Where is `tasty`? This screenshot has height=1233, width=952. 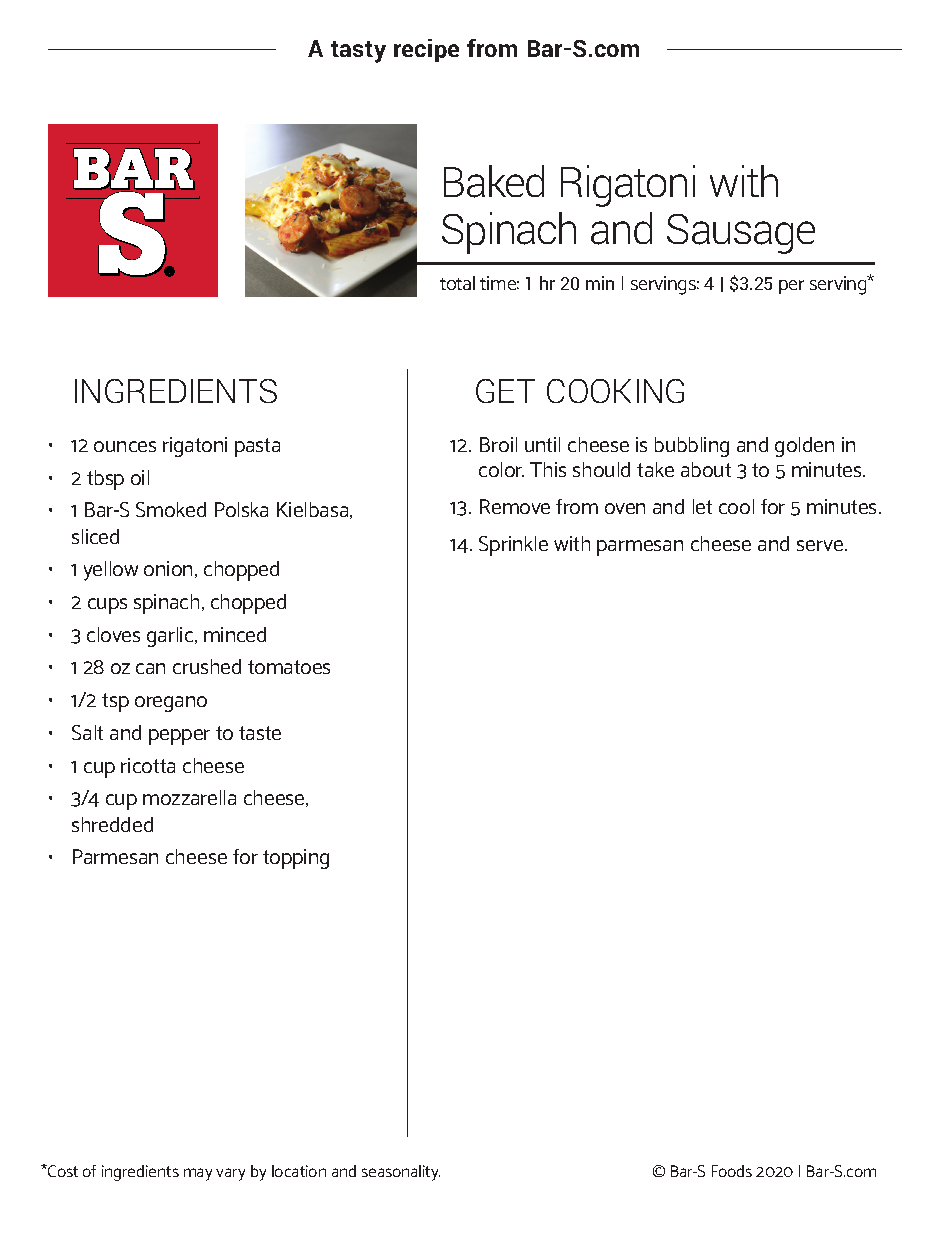
tasty is located at coordinates (358, 52).
